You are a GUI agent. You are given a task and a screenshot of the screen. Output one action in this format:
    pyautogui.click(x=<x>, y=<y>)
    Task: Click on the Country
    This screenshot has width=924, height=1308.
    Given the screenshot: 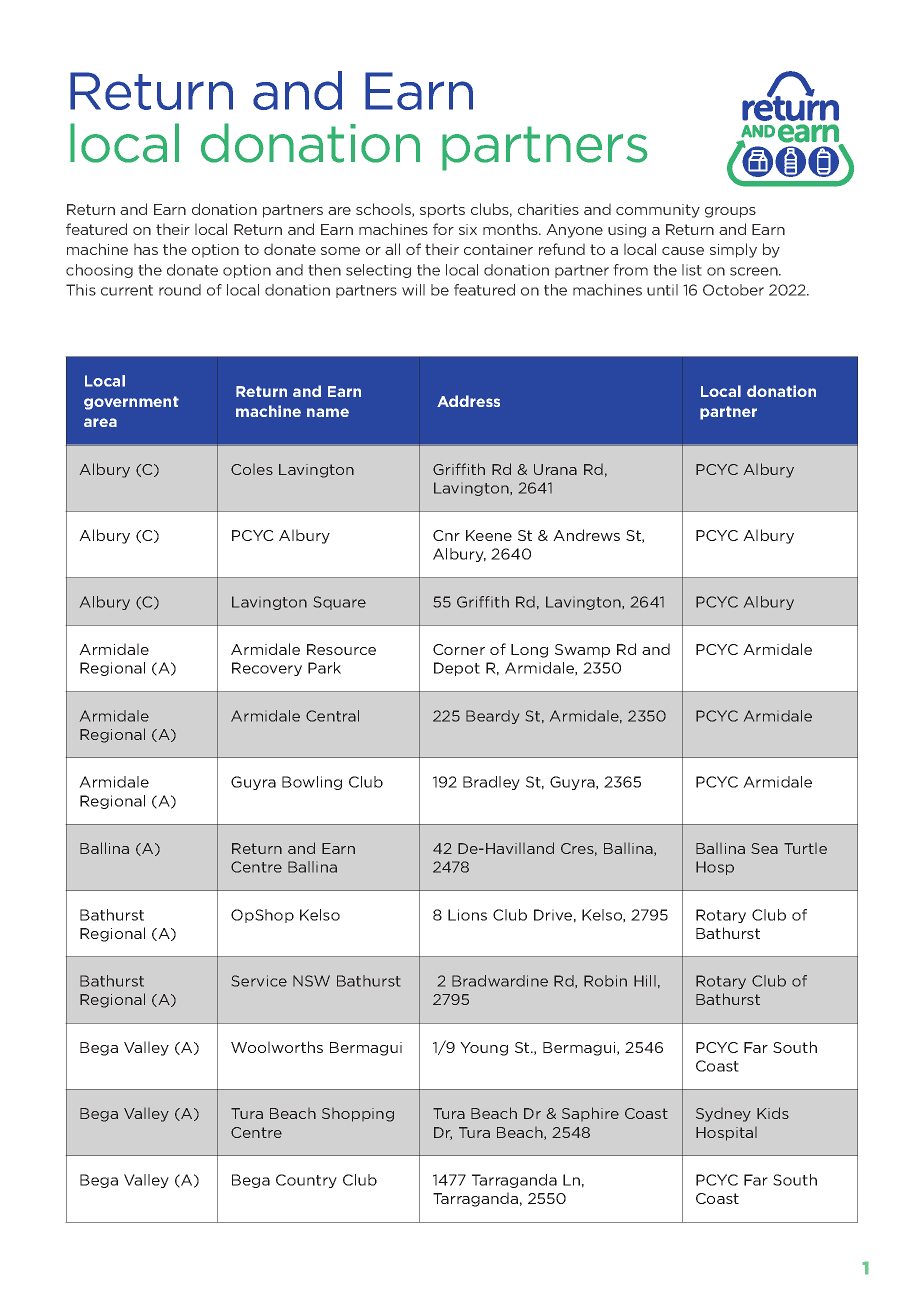 What is the action you would take?
    pyautogui.click(x=306, y=1181)
